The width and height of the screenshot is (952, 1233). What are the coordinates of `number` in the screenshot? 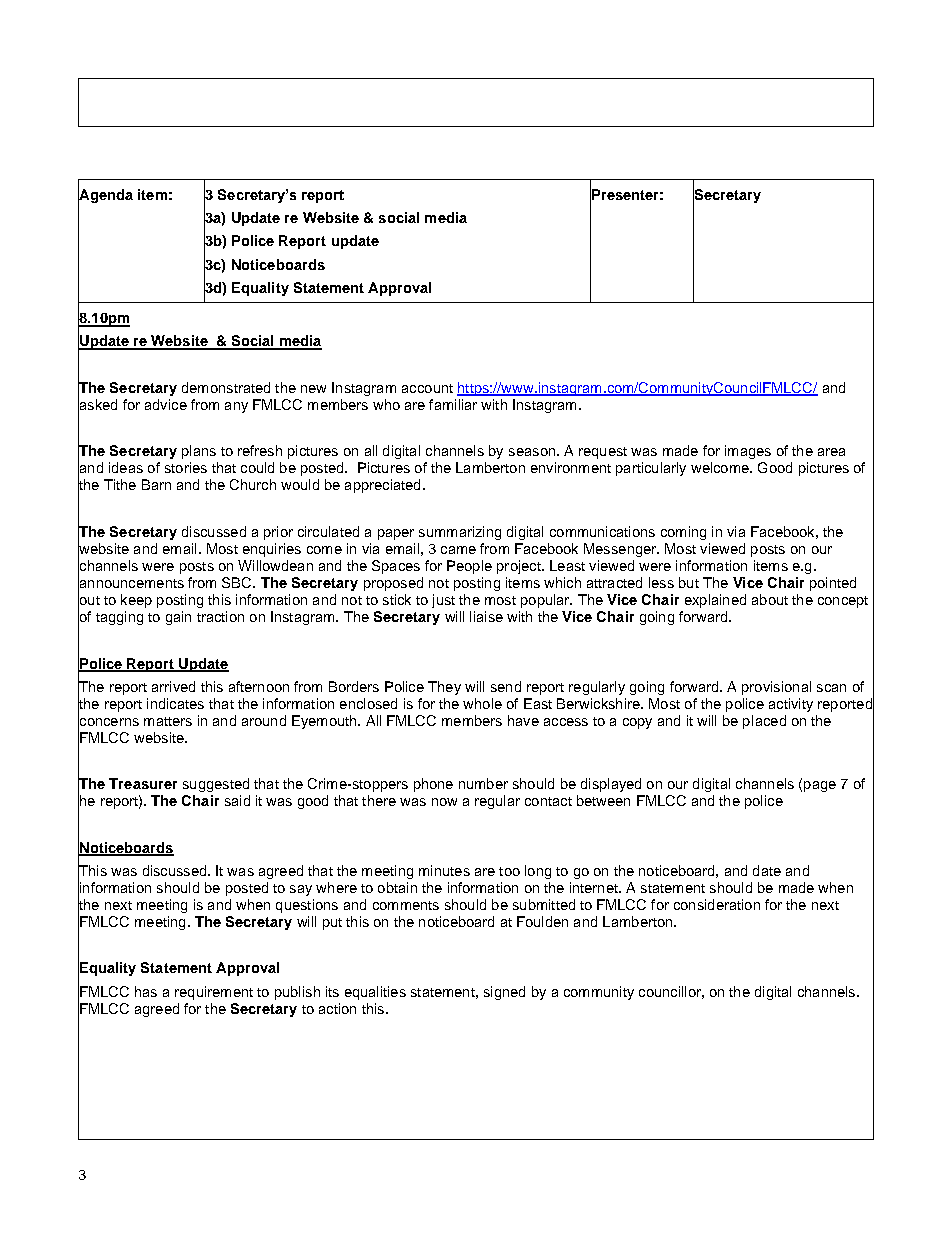 It's located at (483, 783).
